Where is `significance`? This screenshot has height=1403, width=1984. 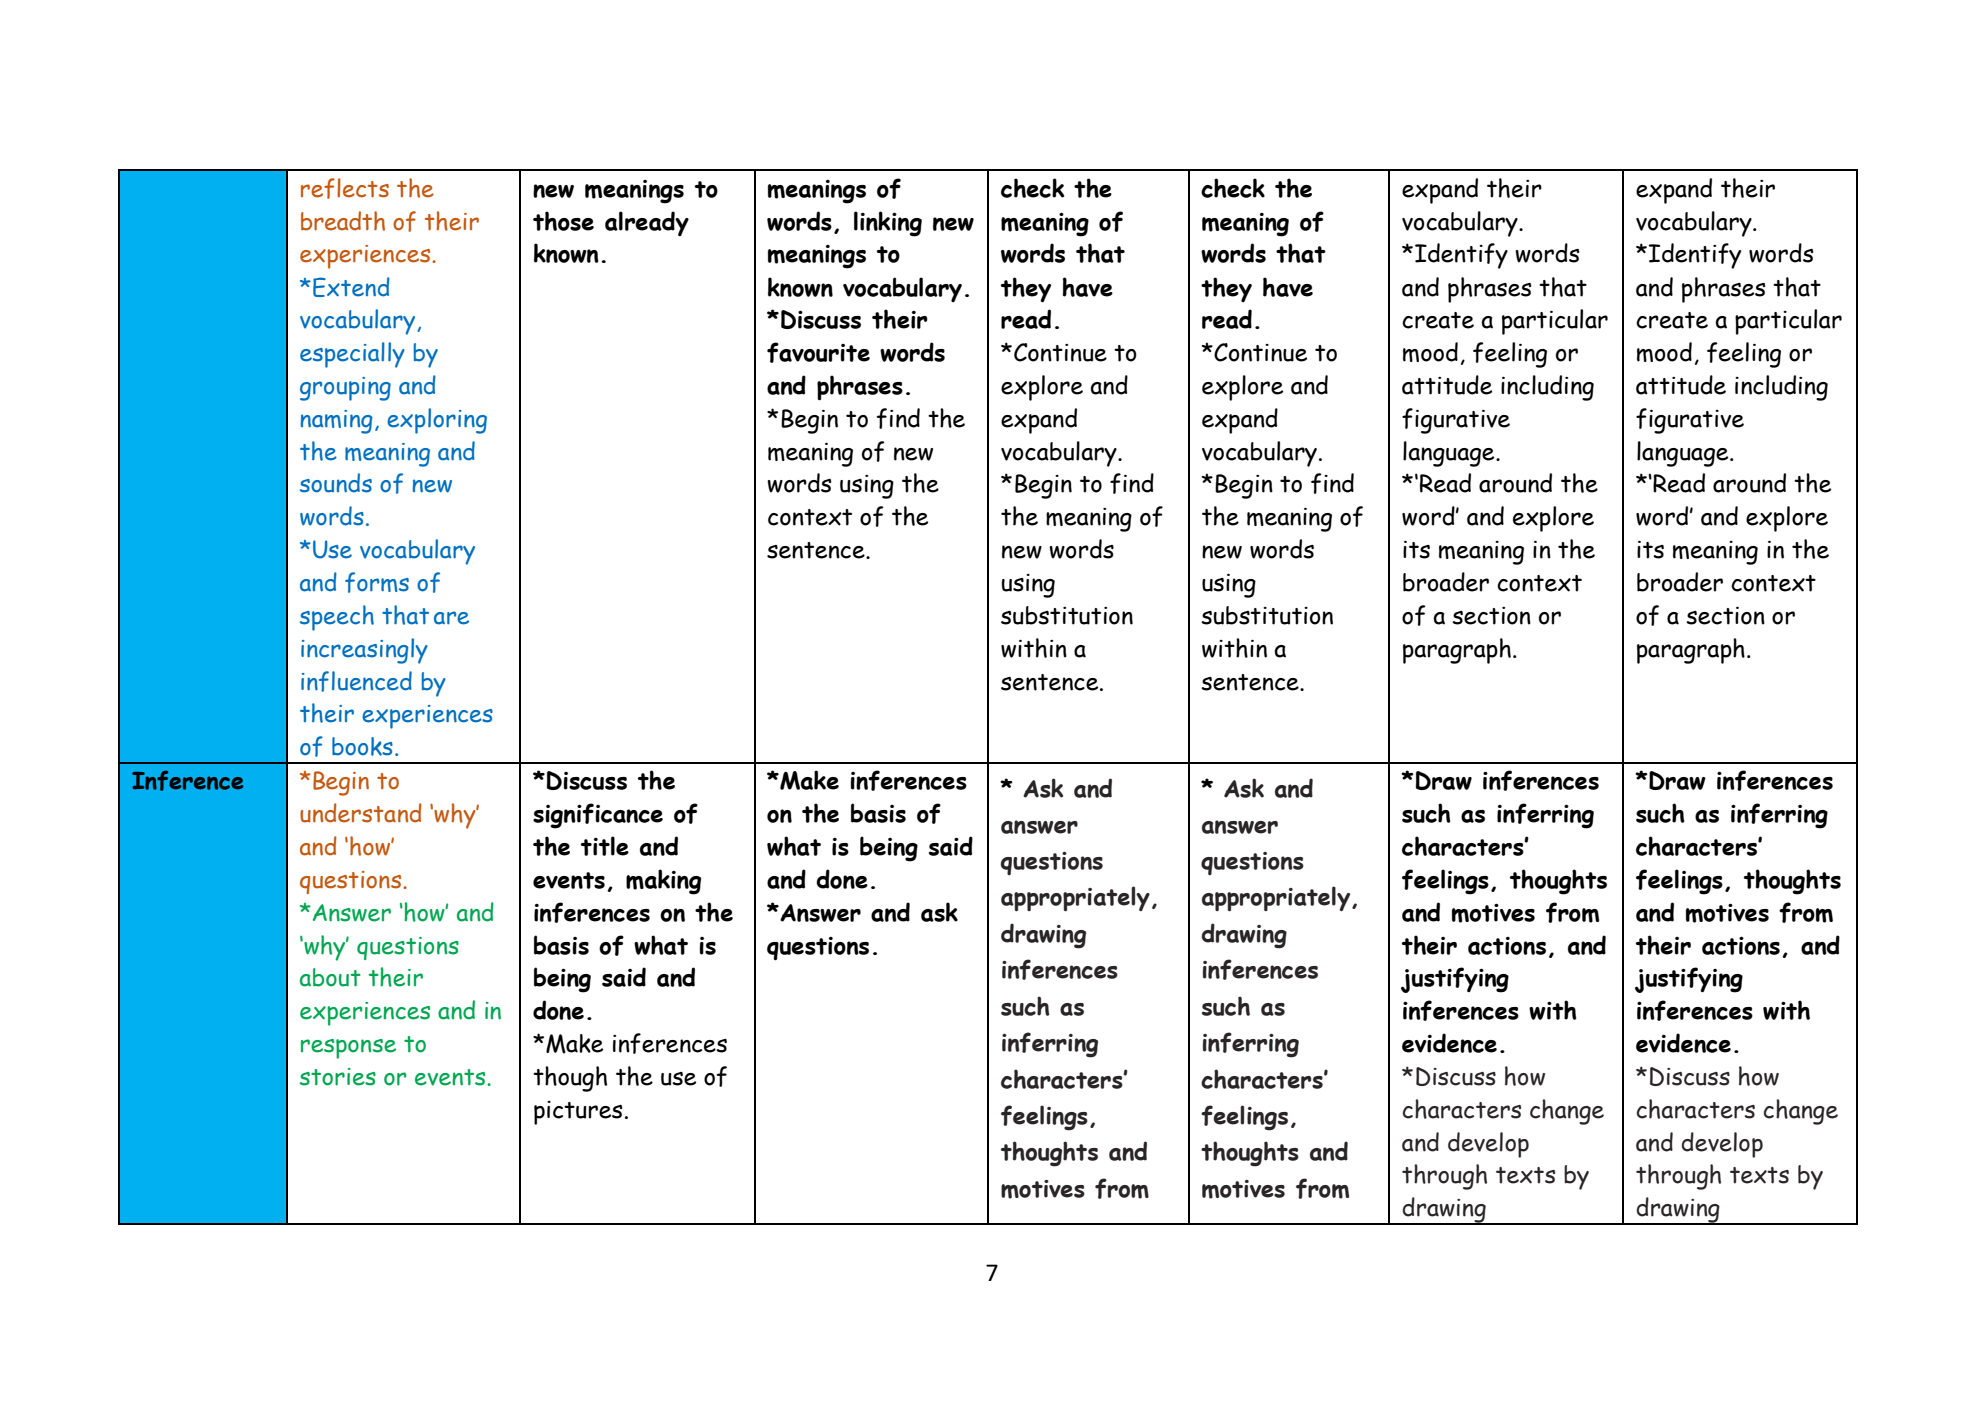 significance is located at coordinates (598, 816).
